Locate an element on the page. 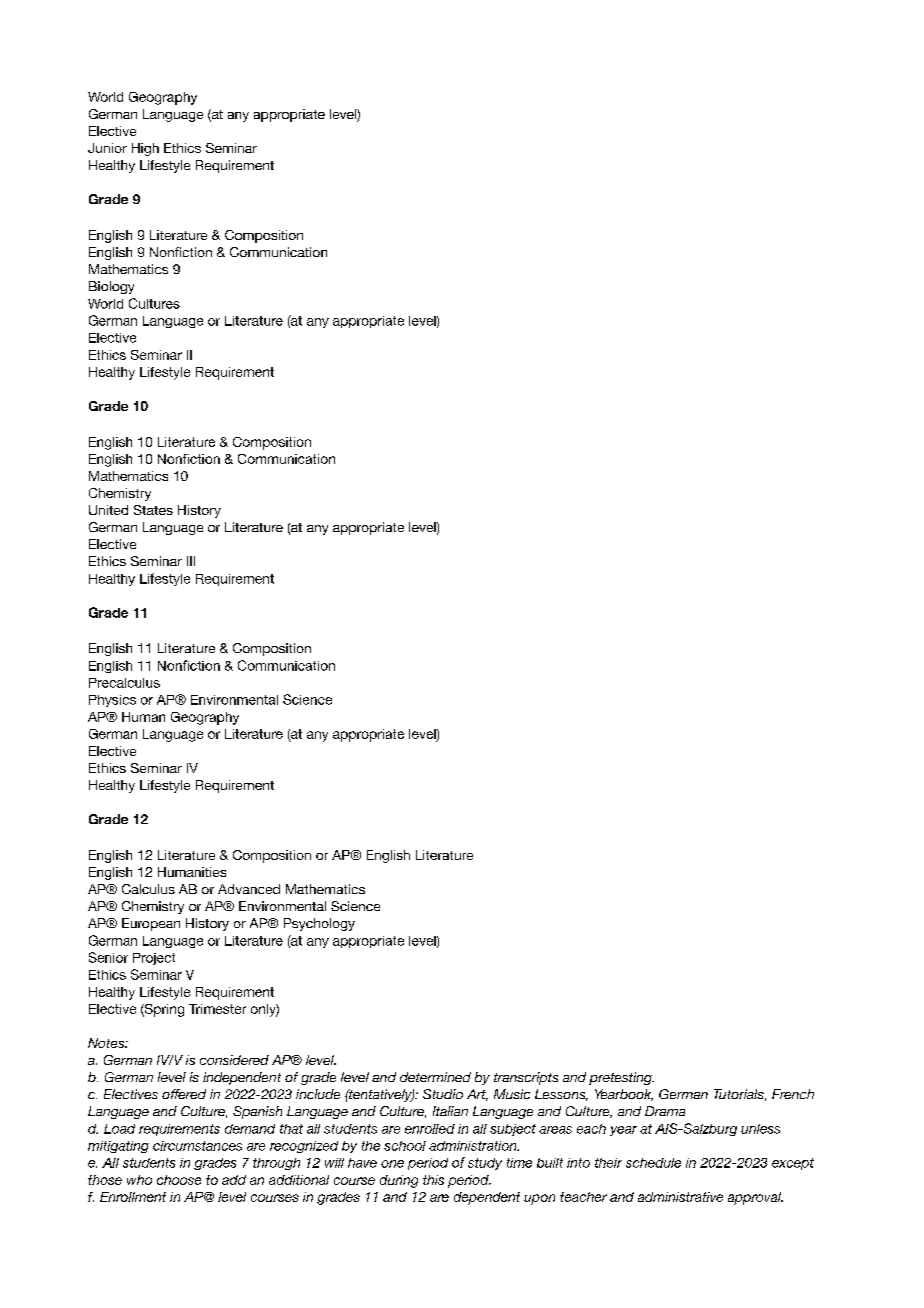 The height and width of the image is (1308, 924). High is located at coordinates (145, 149).
